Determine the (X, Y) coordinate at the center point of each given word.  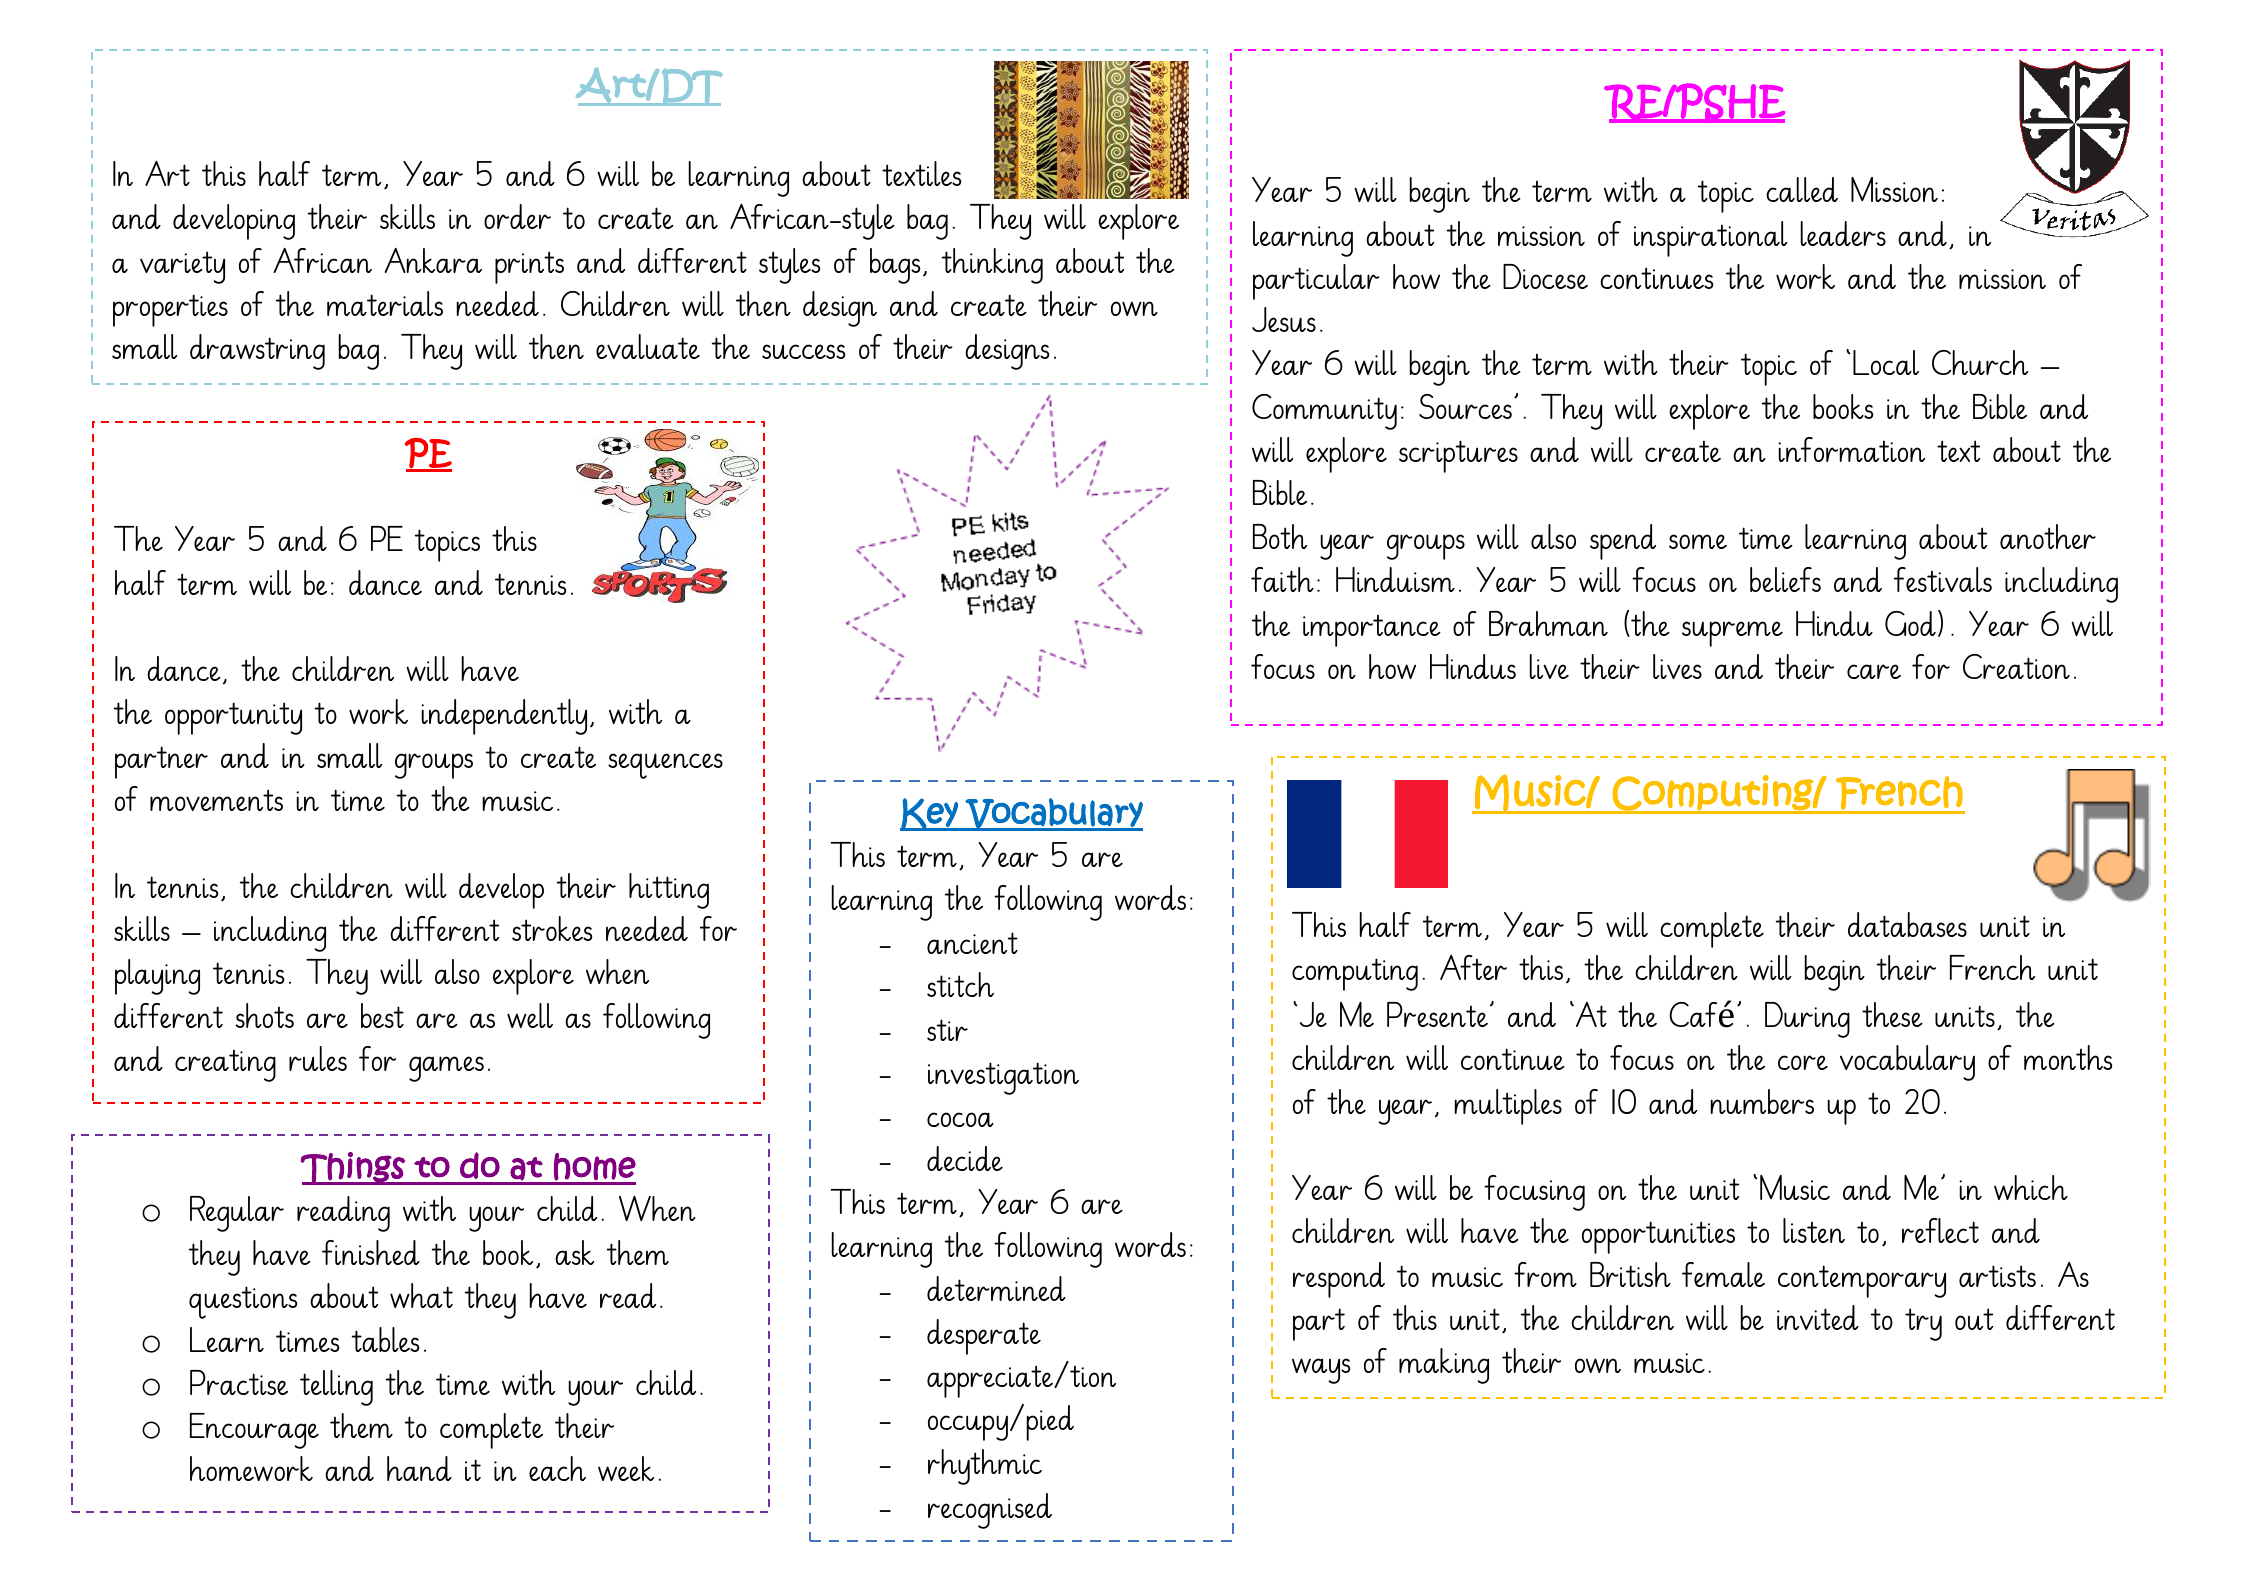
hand (419, 1468)
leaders (1843, 233)
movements (216, 800)
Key (930, 814)
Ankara (433, 260)
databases (1907, 924)
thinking (992, 266)
